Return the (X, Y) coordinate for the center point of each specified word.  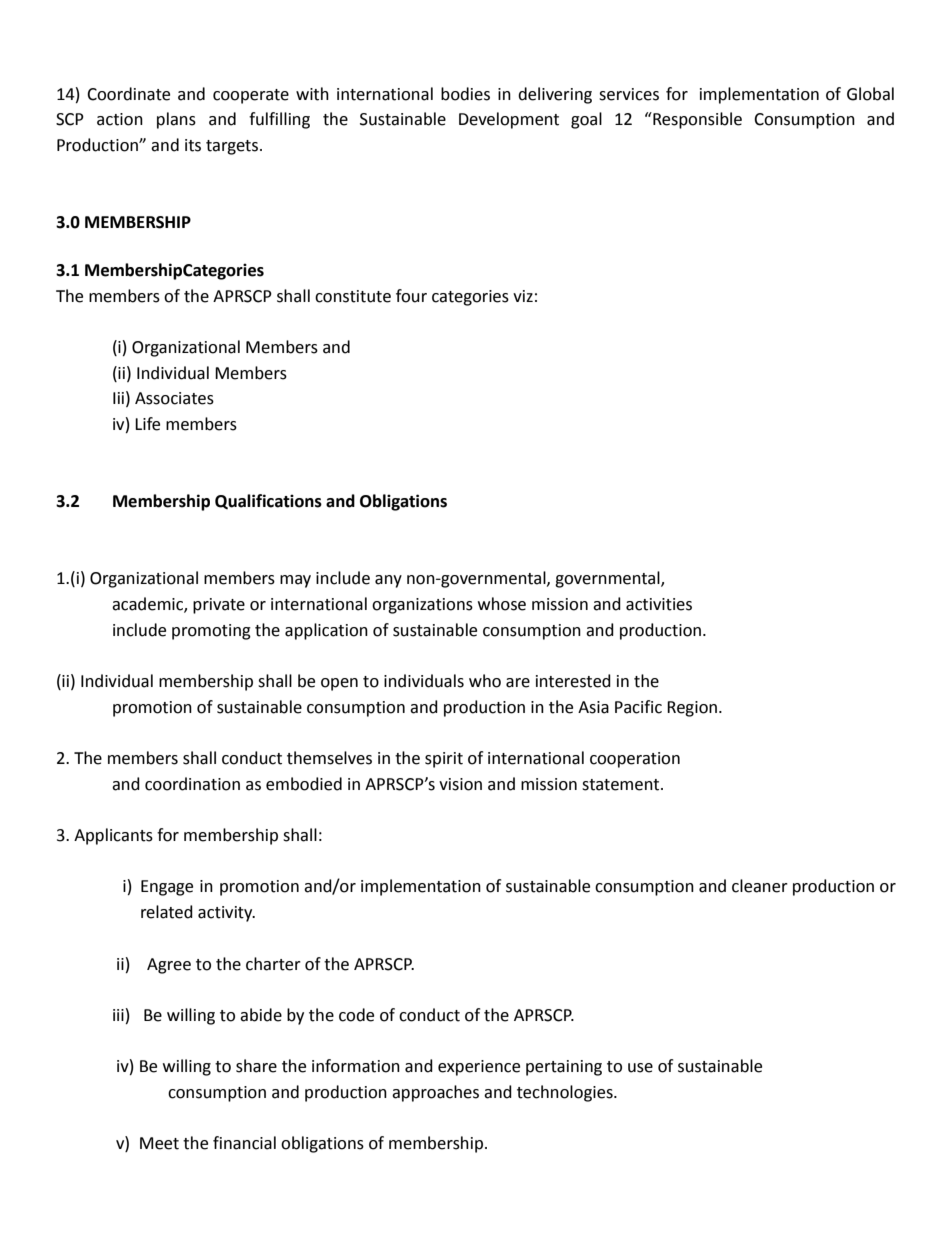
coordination (192, 784)
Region (692, 709)
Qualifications (268, 501)
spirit (444, 760)
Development (509, 120)
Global (870, 94)
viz (523, 296)
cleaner (760, 886)
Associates (174, 398)
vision (460, 784)
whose (502, 604)
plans (176, 120)
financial (244, 1143)
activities (659, 604)
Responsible (696, 120)
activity (226, 914)
